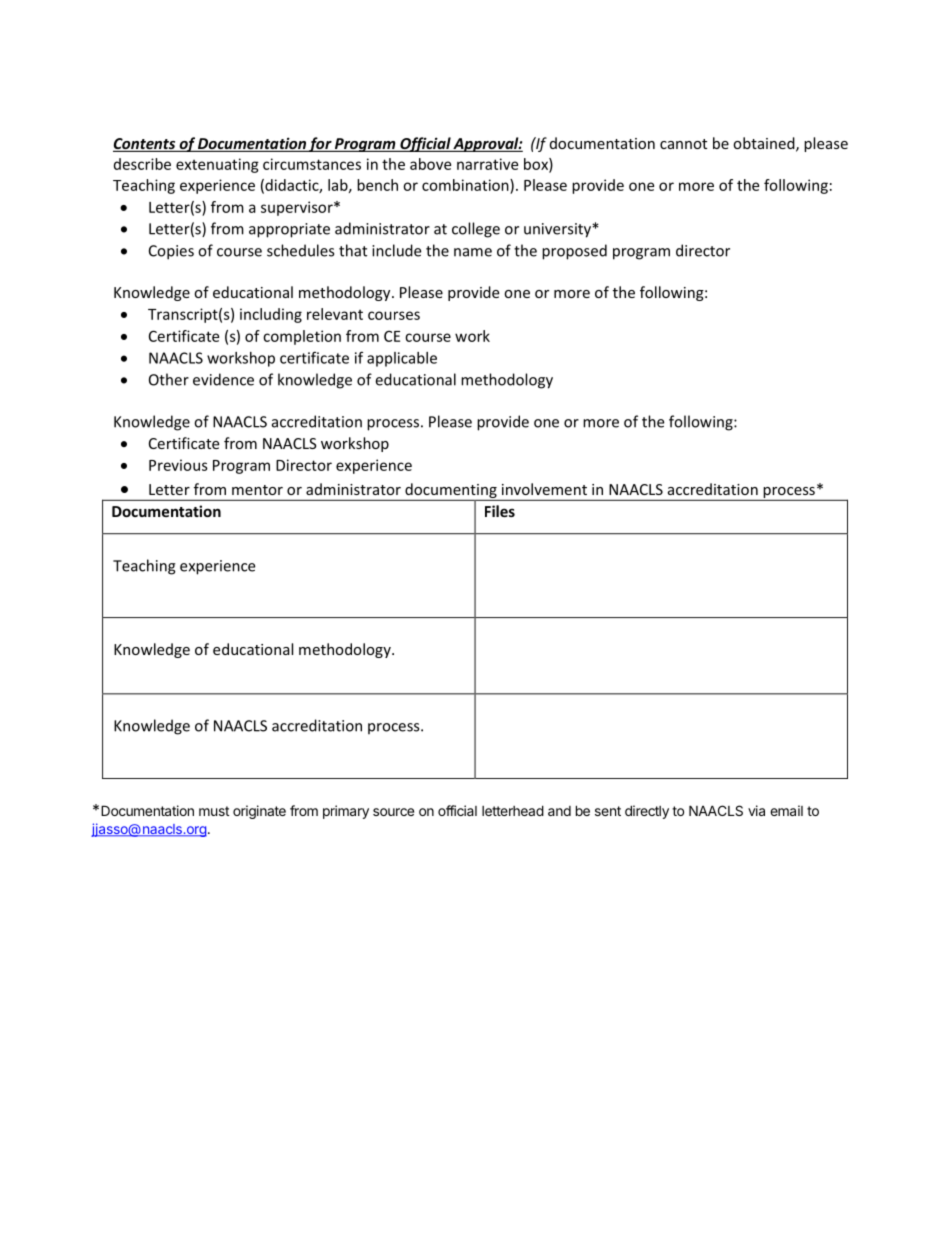 Image resolution: width=952 pixels, height=1233 pixels. I want to click on Files, so click(500, 511).
